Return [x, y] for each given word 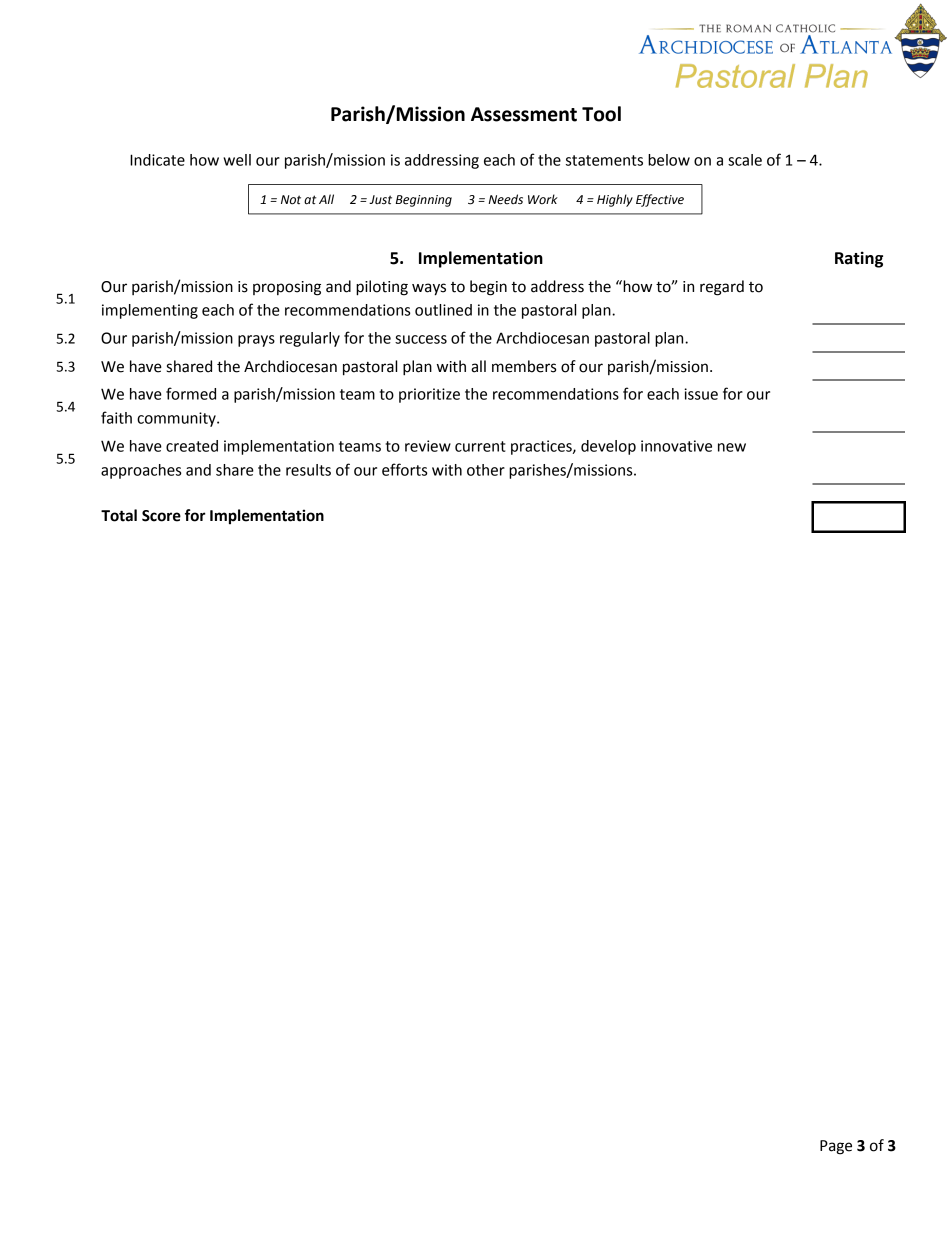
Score [161, 516]
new [732, 447]
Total [119, 515]
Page [836, 1147]
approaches [141, 471]
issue [701, 394]
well [237, 160]
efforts [404, 469]
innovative [676, 446]
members [524, 366]
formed [191, 393]
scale [745, 160]
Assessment [524, 114]
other [486, 470]
